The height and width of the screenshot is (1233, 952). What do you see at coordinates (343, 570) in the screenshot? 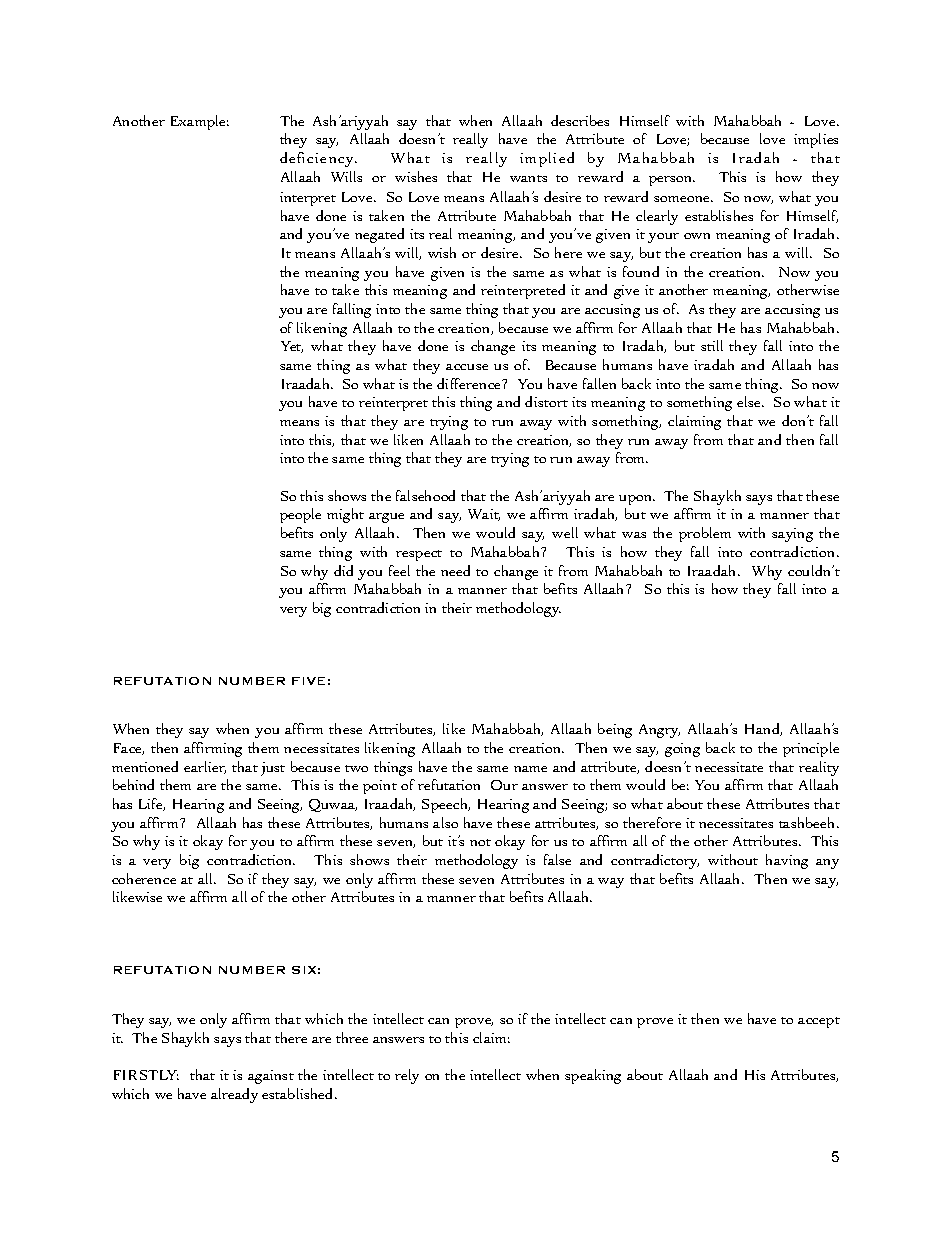
I see `did` at bounding box center [343, 570].
